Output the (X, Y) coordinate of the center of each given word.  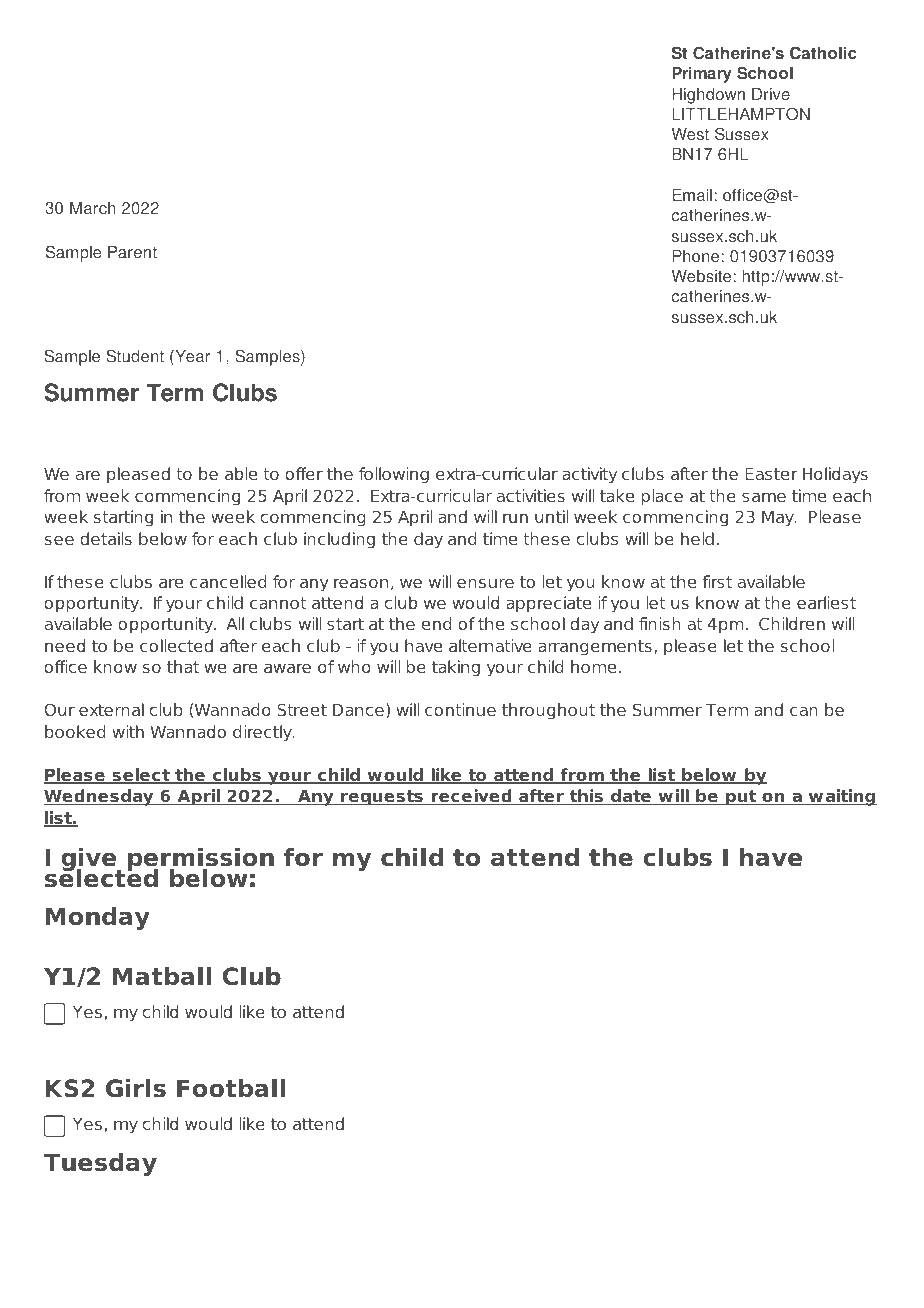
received (471, 797)
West (690, 134)
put (741, 798)
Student (135, 356)
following (394, 475)
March (92, 208)
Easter (771, 474)
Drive (771, 94)
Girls (136, 1088)
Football (231, 1088)
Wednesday (100, 797)
